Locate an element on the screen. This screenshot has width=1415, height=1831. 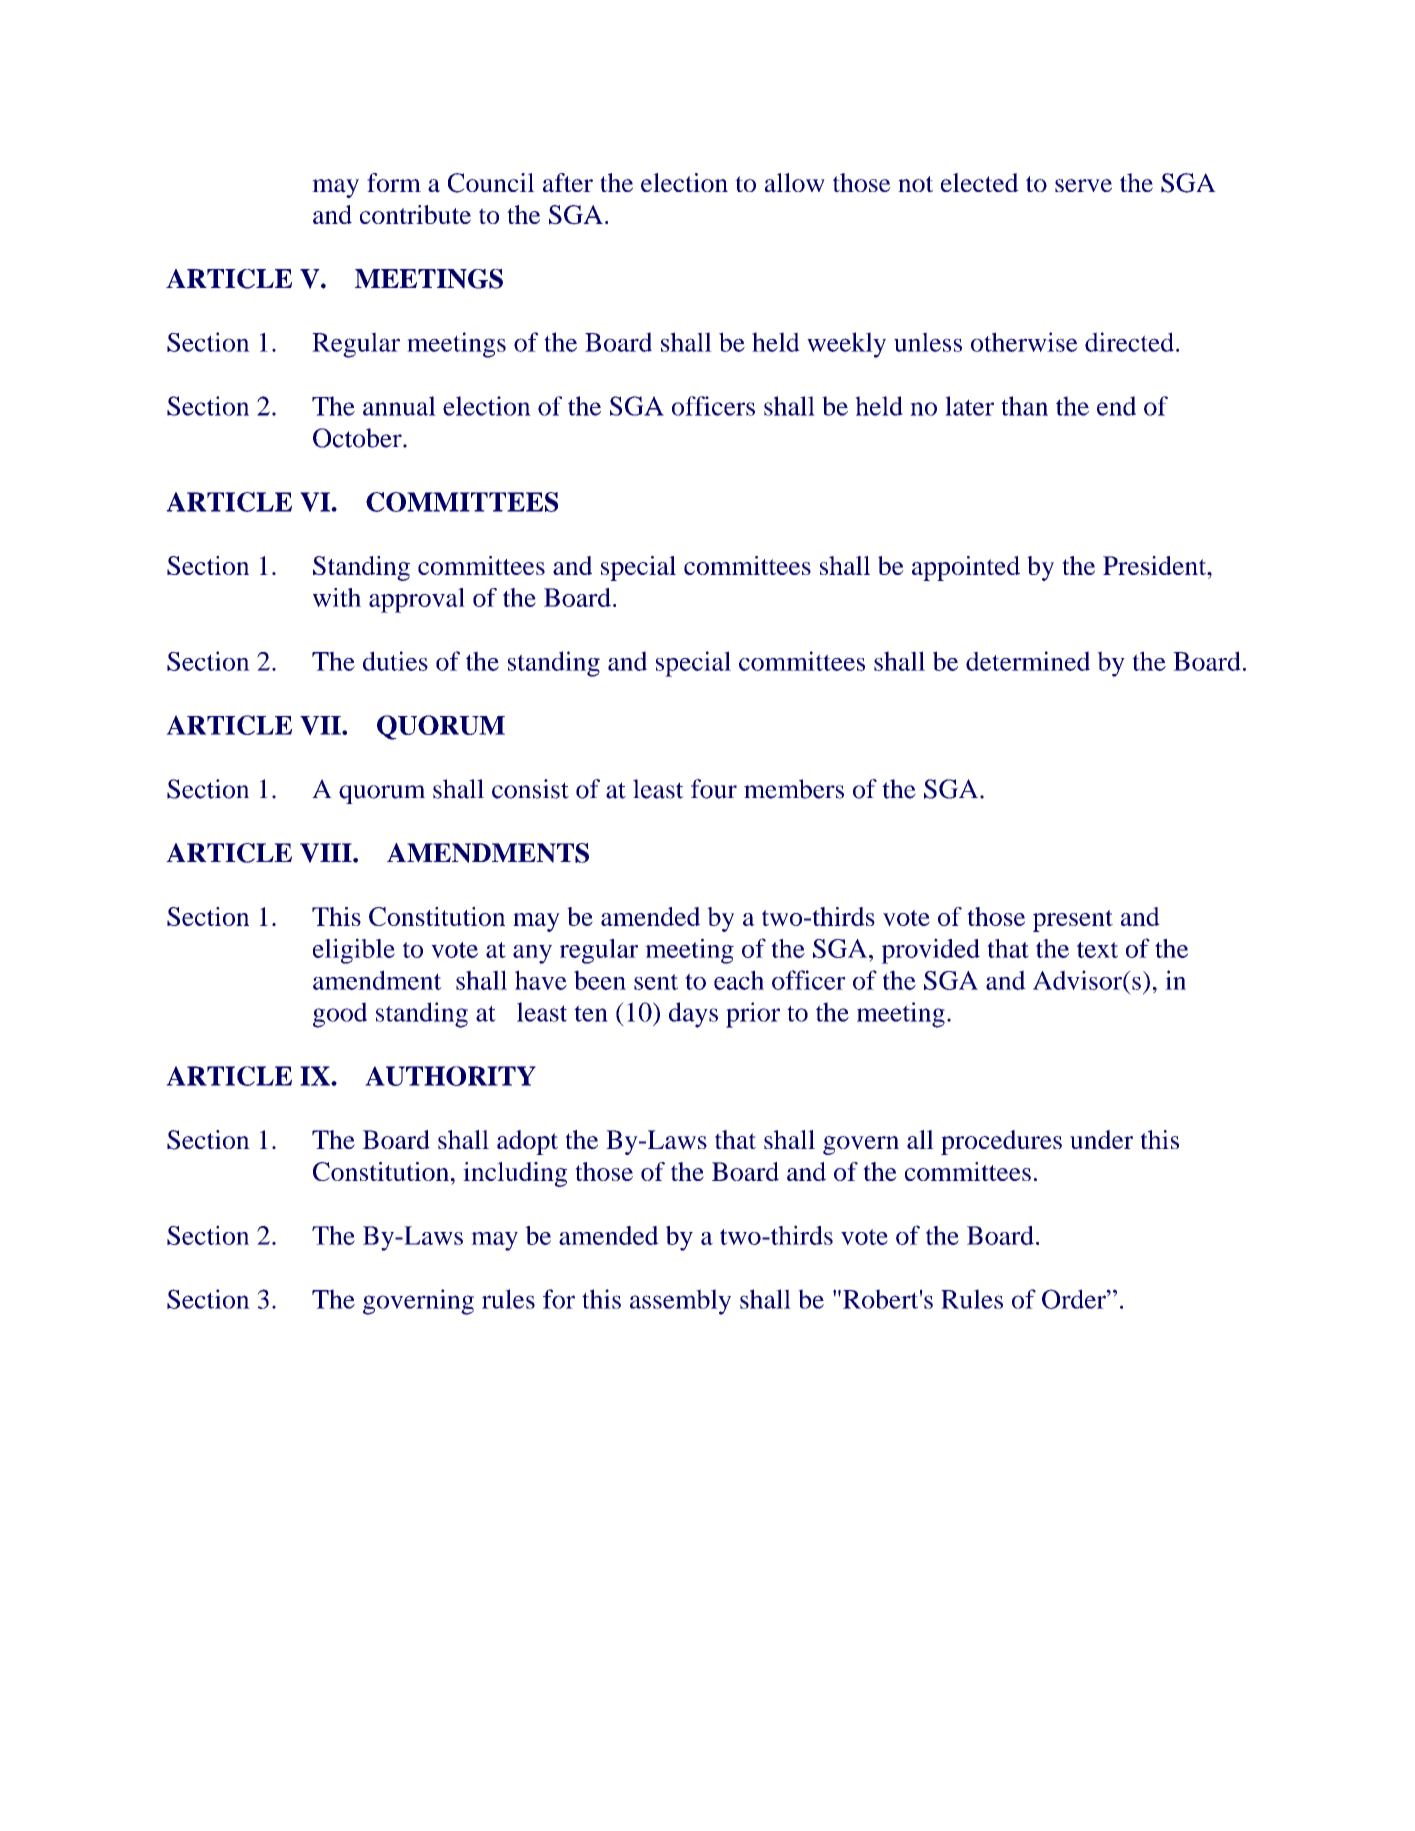
serve is located at coordinates (1083, 185).
